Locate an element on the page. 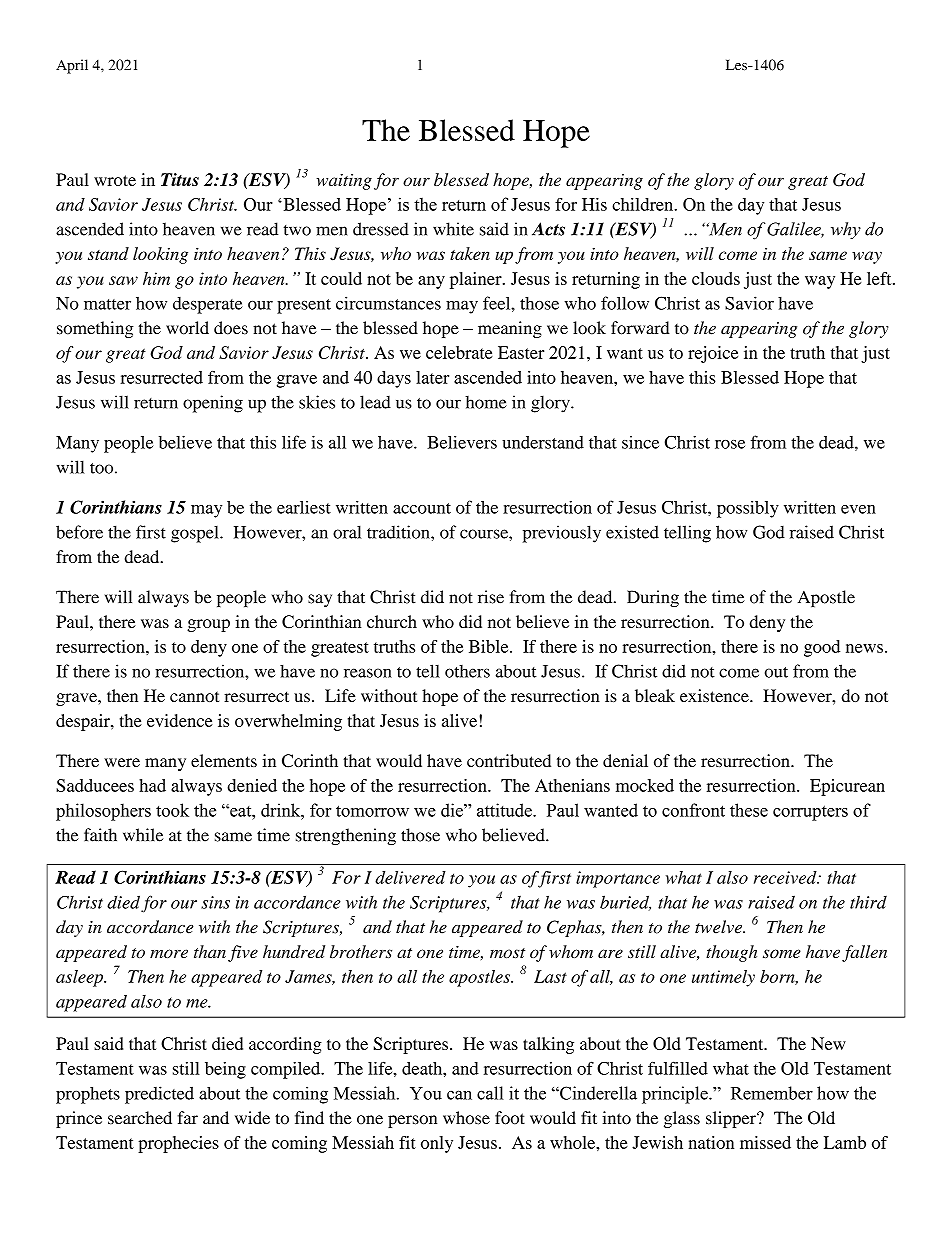 The image size is (952, 1233). while is located at coordinates (143, 835).
